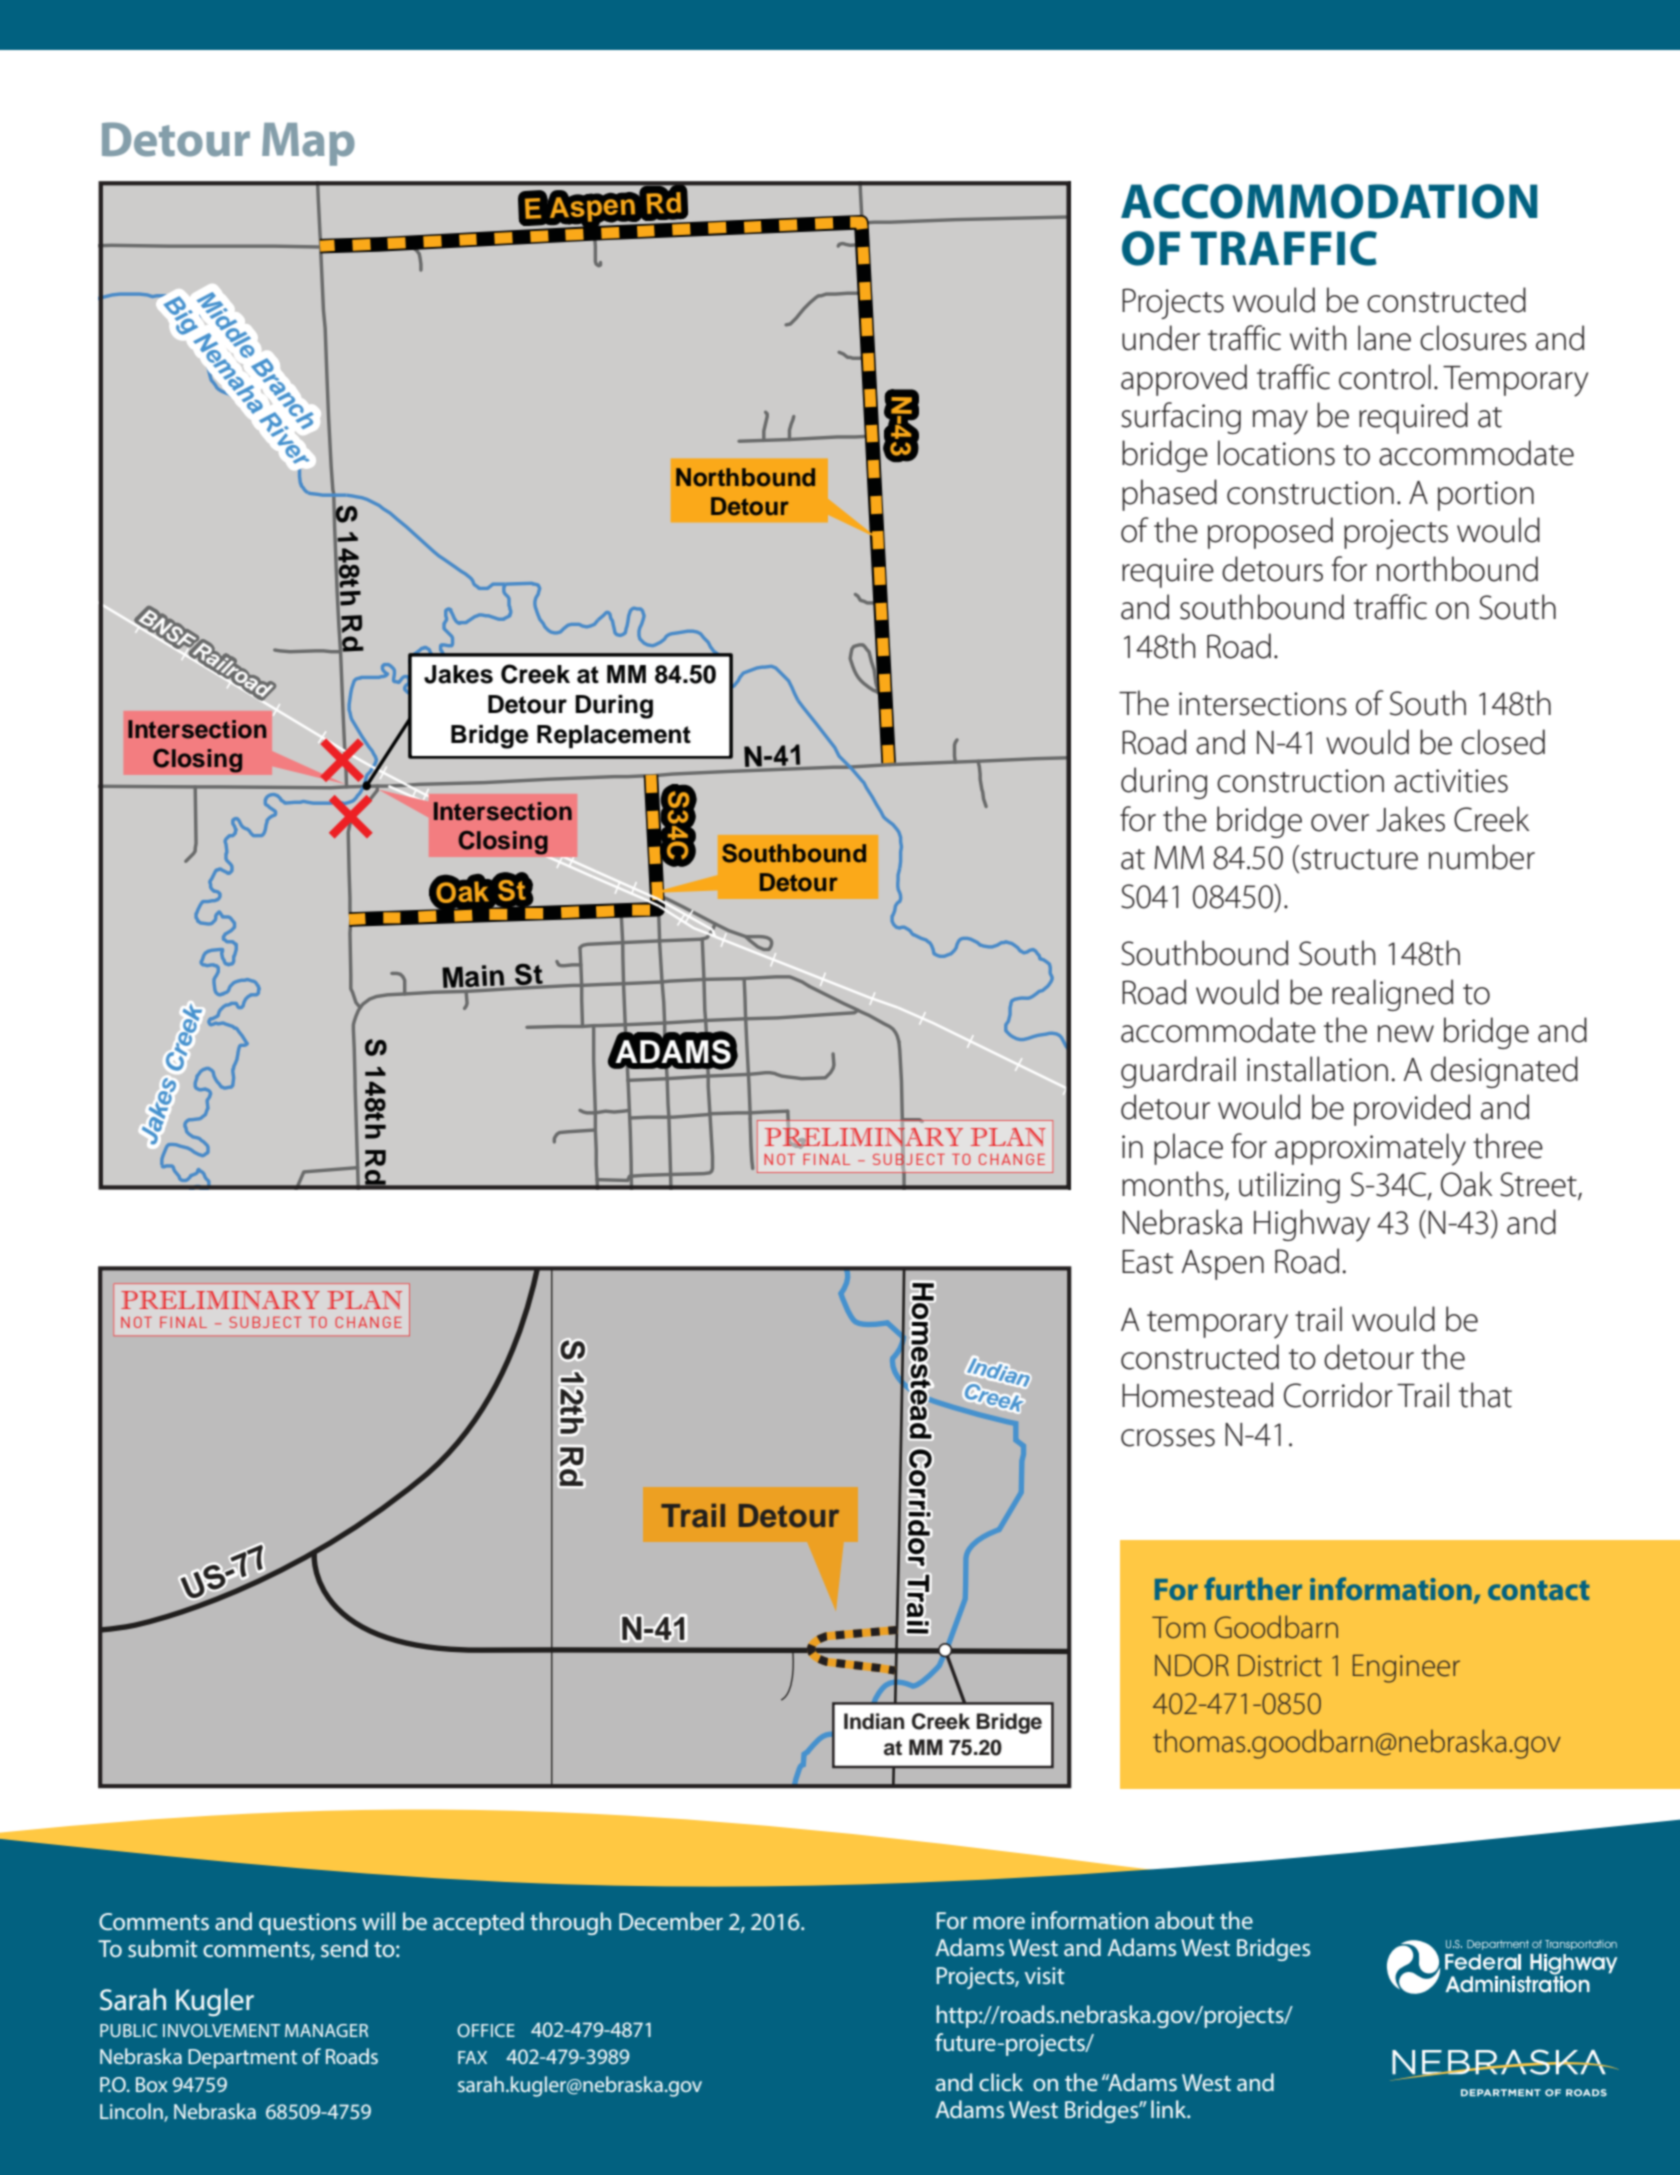  I want to click on link, so click(1170, 2109).
